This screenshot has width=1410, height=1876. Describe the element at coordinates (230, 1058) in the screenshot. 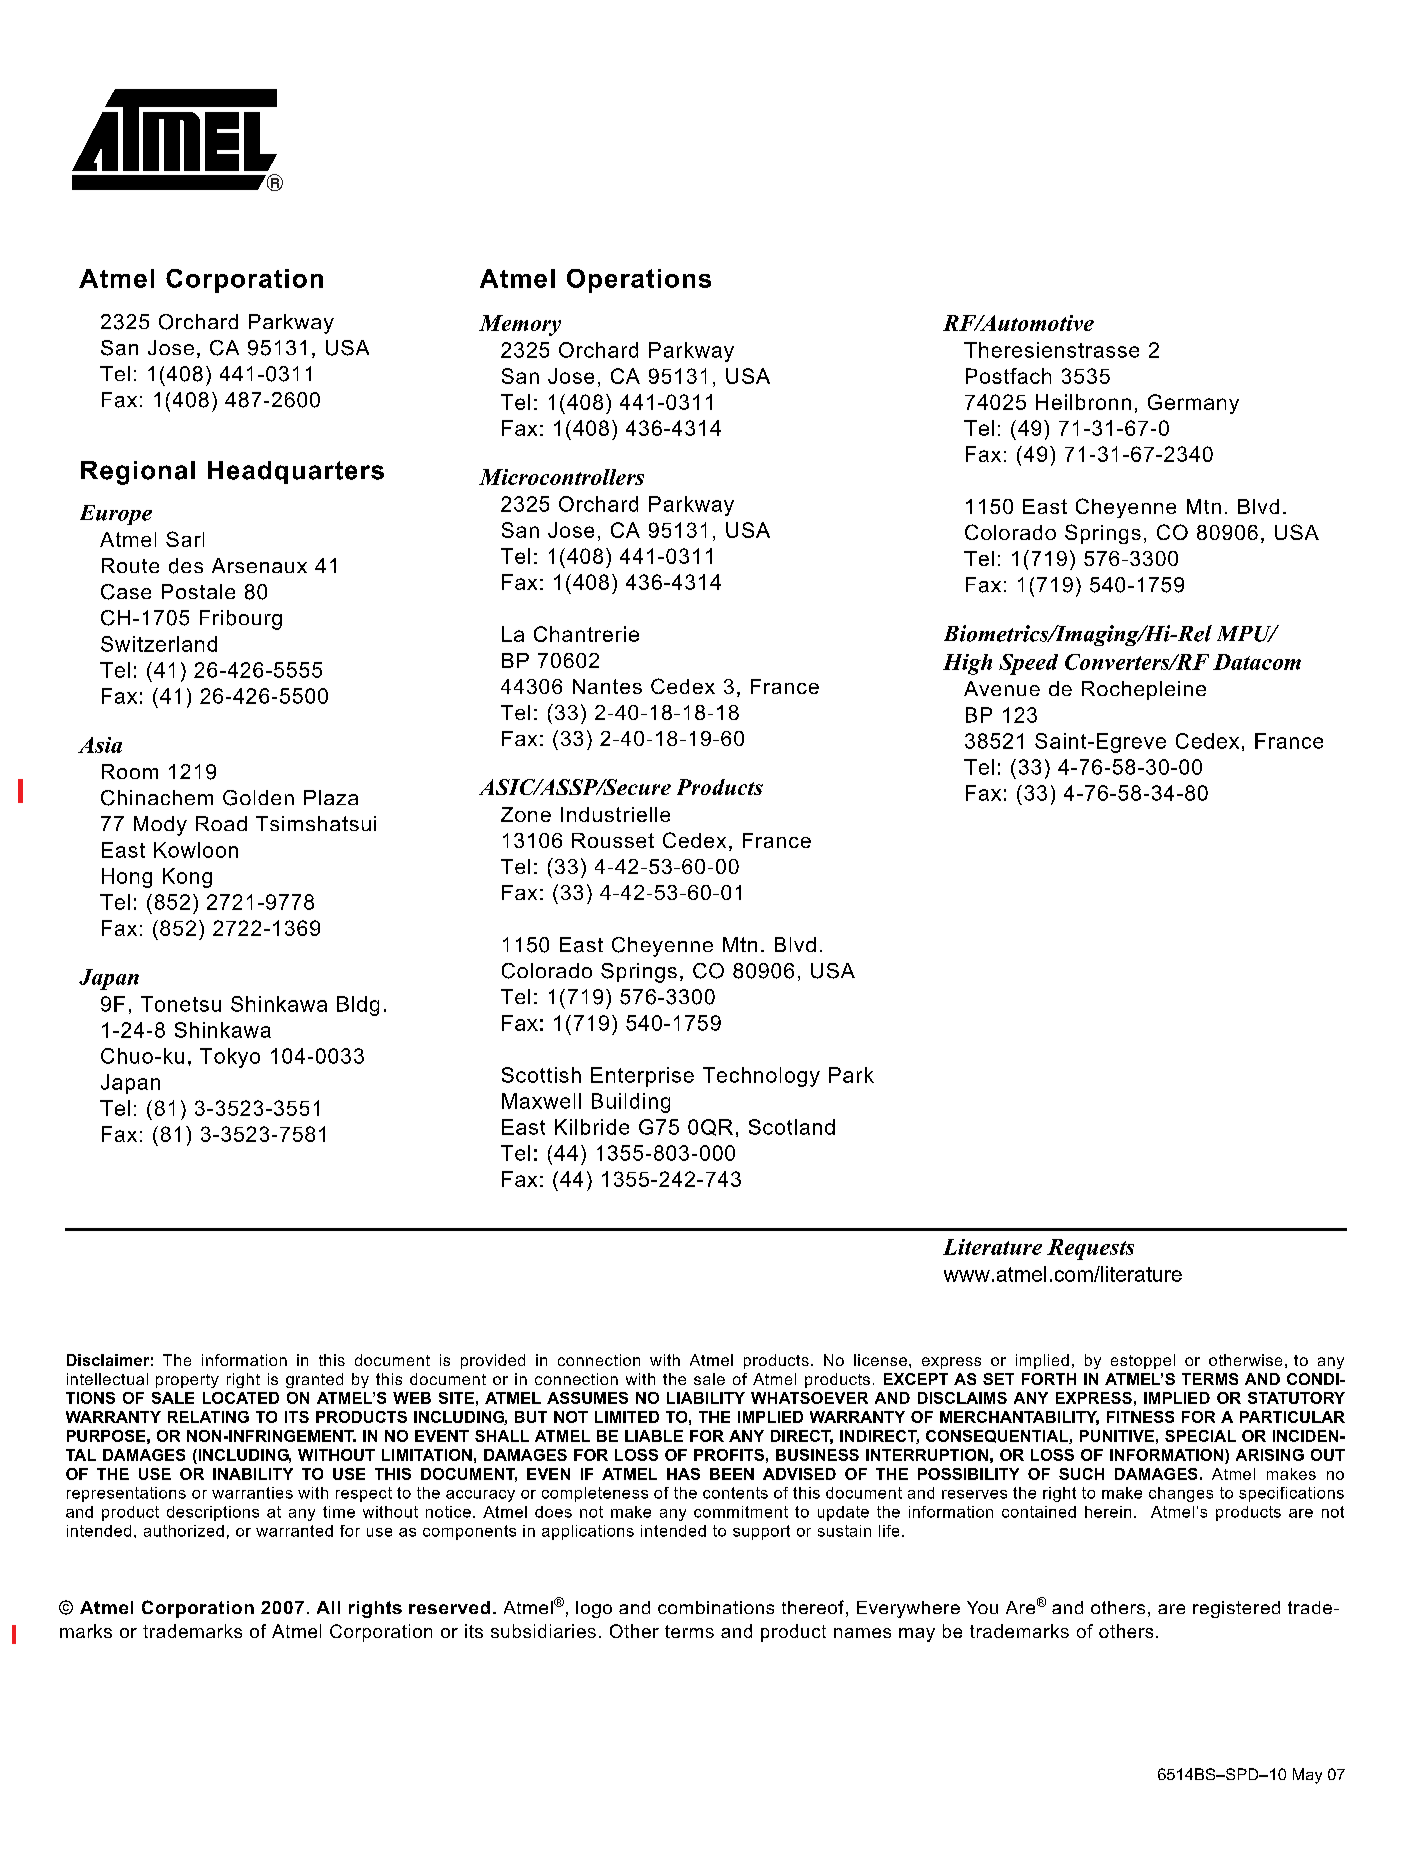

I see `Tokyo` at that location.
